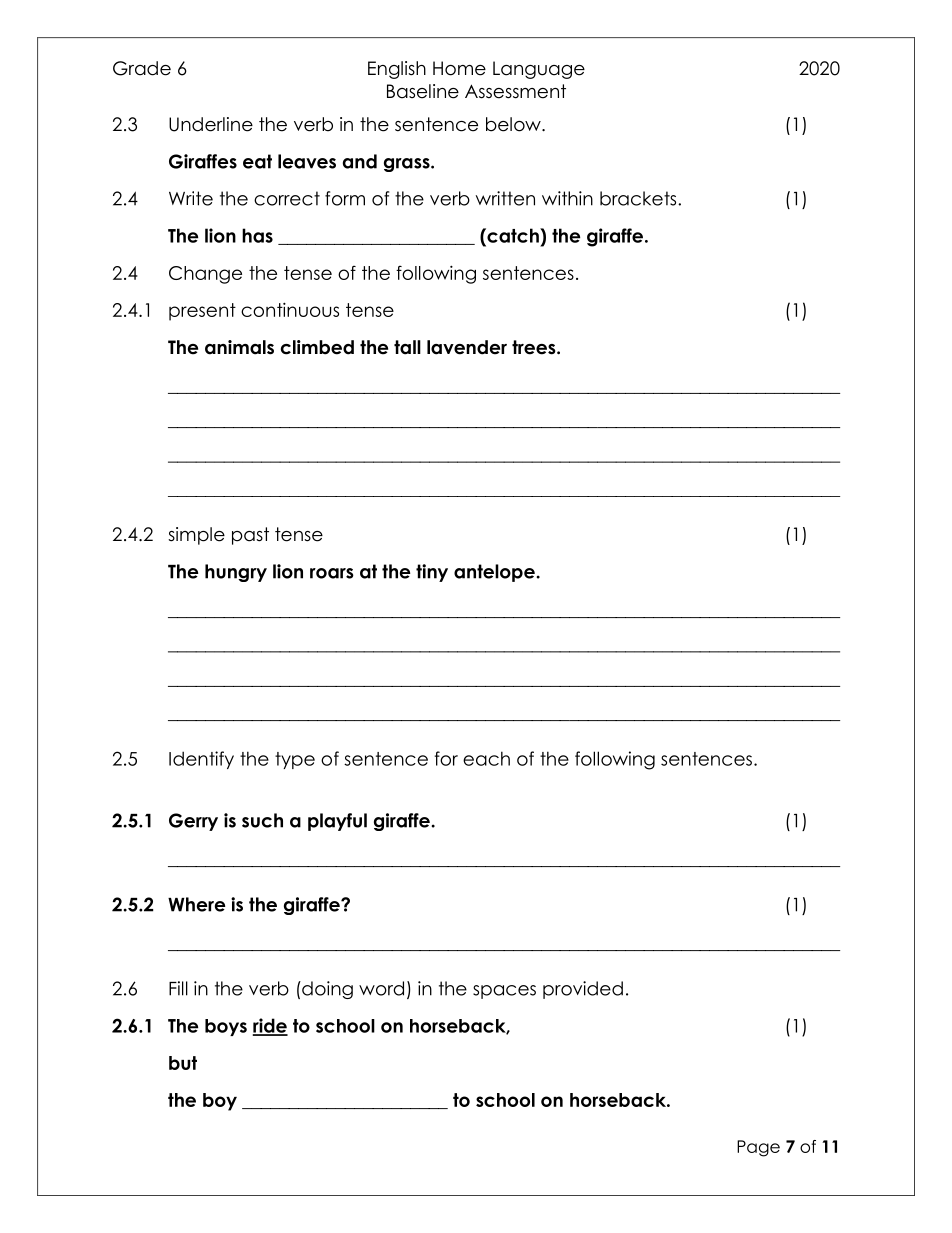 The width and height of the screenshot is (952, 1233). Describe the element at coordinates (193, 822) in the screenshot. I see `Gerry` at that location.
